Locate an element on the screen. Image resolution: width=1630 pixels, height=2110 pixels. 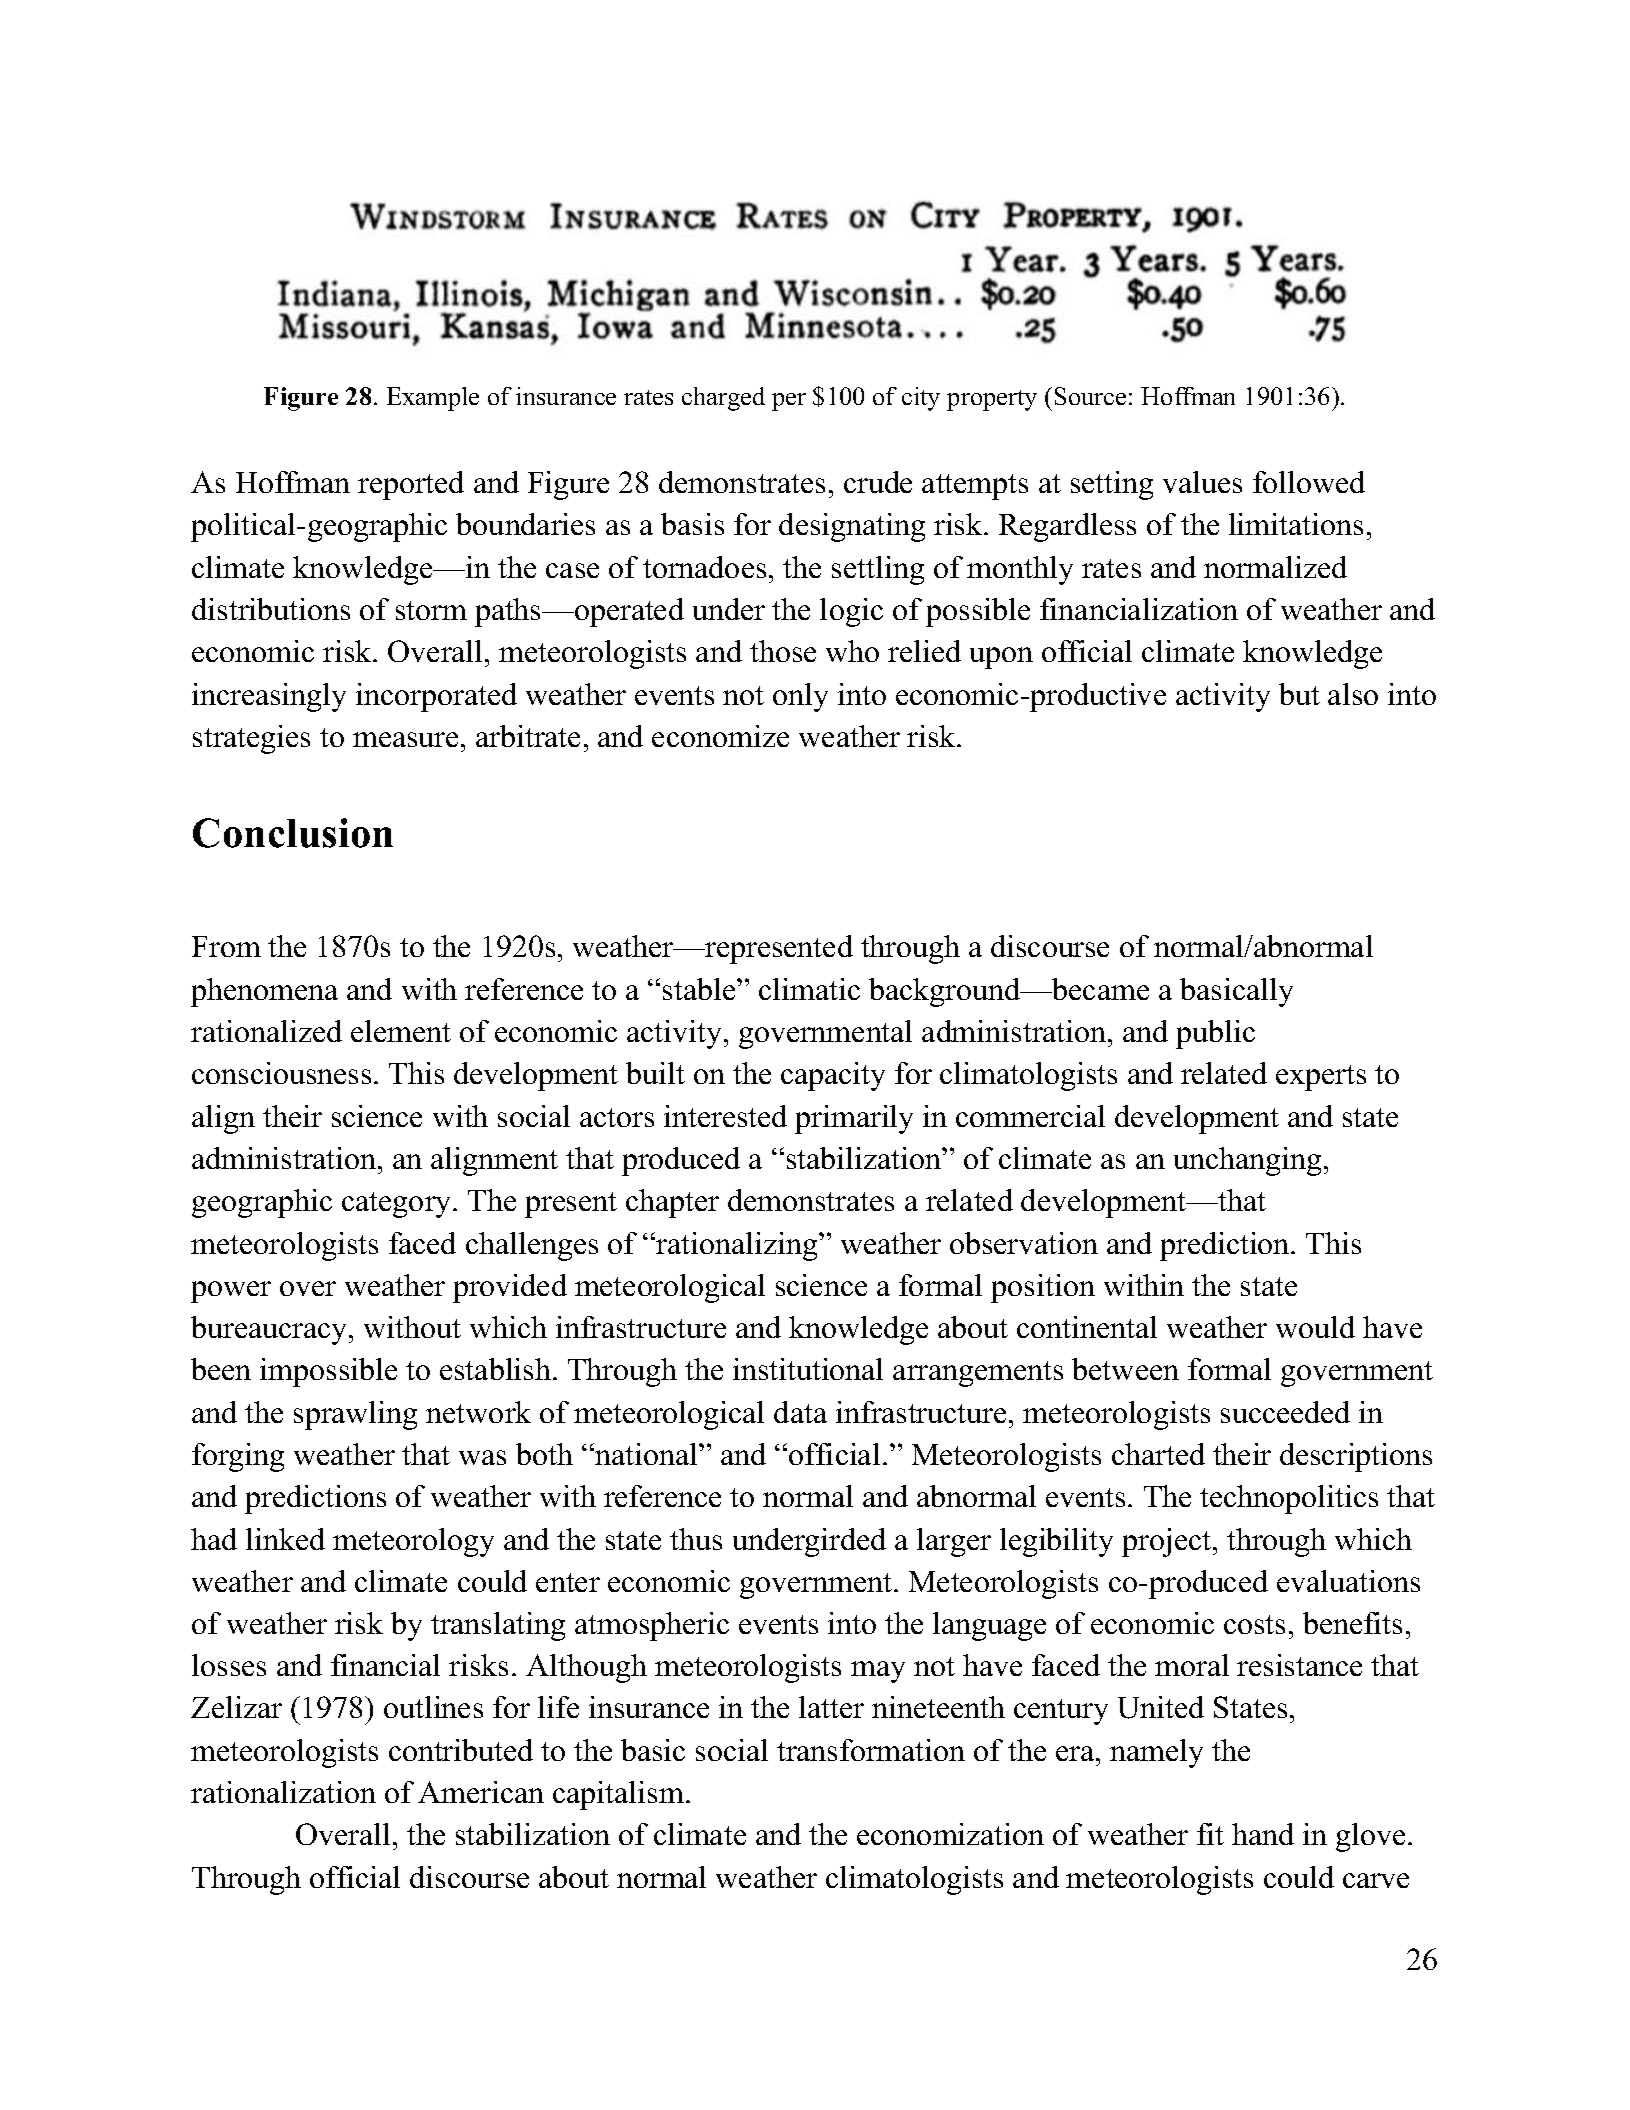
economize is located at coordinates (720, 736).
